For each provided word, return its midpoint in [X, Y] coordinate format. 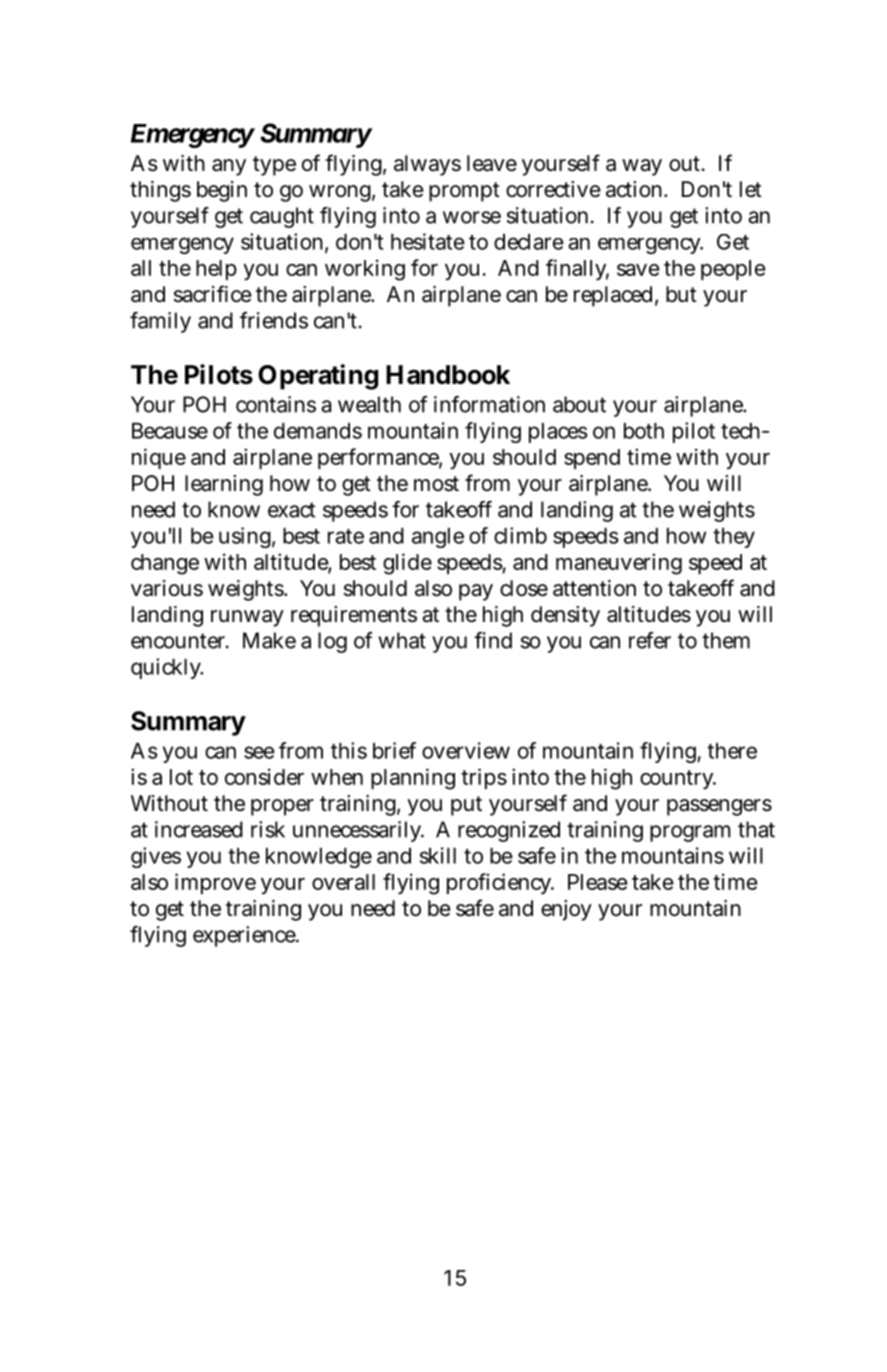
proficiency [500, 883]
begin [222, 191]
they [734, 538]
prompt [464, 192]
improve [215, 883]
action [636, 189]
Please [598, 882]
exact [291, 510]
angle [438, 538]
